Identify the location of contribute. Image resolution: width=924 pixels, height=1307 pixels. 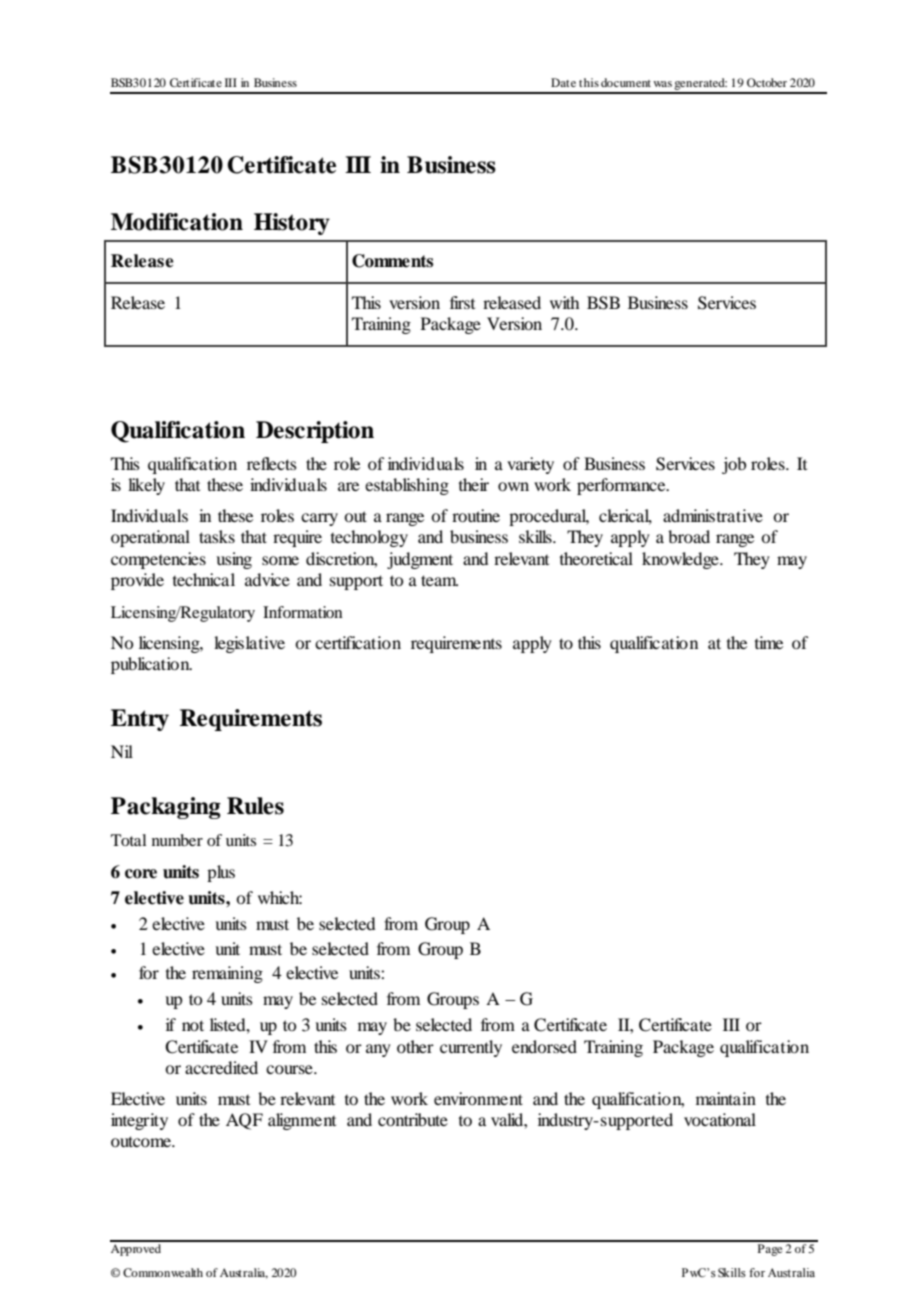
(413, 1119).
